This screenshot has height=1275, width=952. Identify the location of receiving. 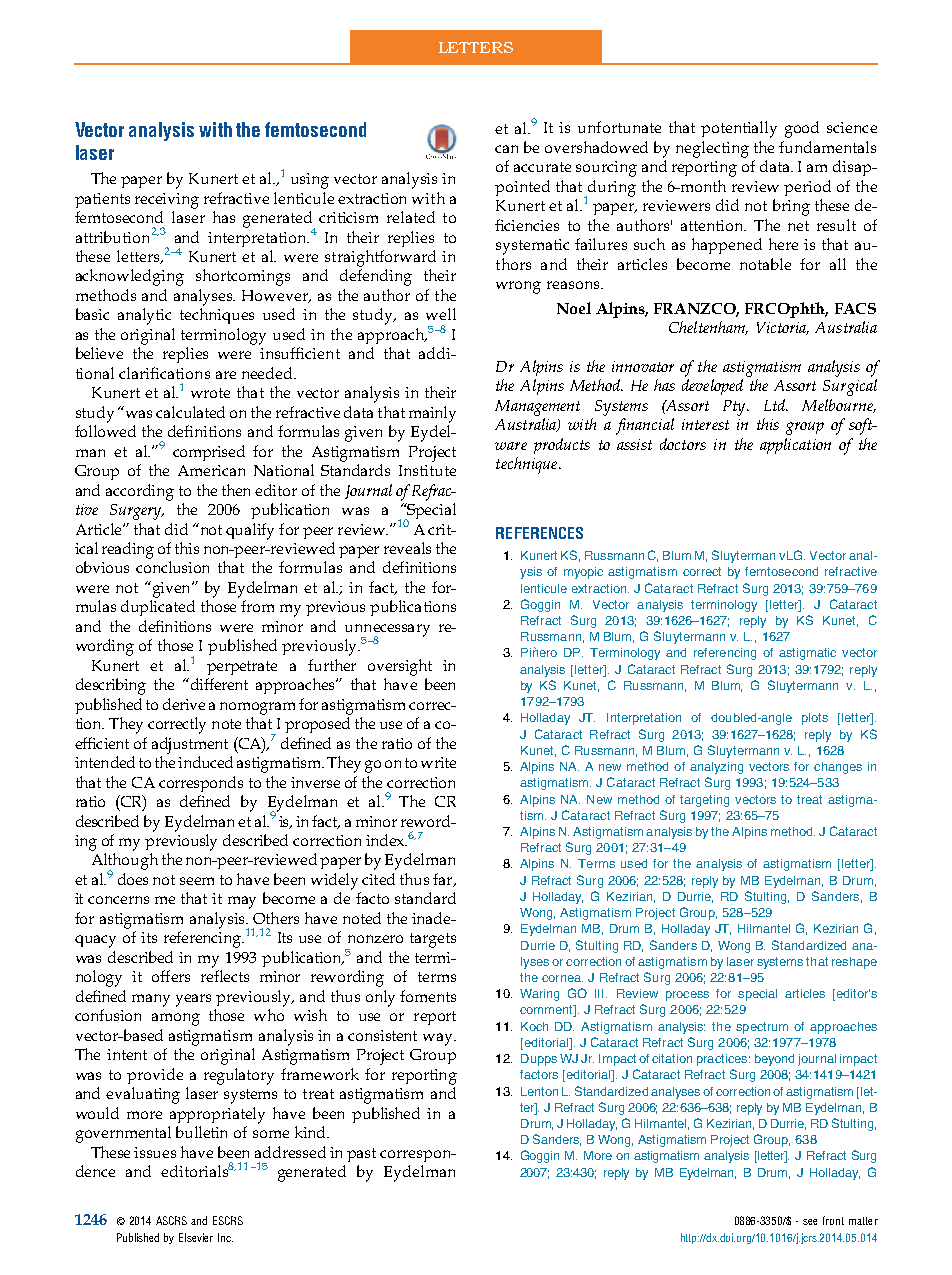
(167, 201).
